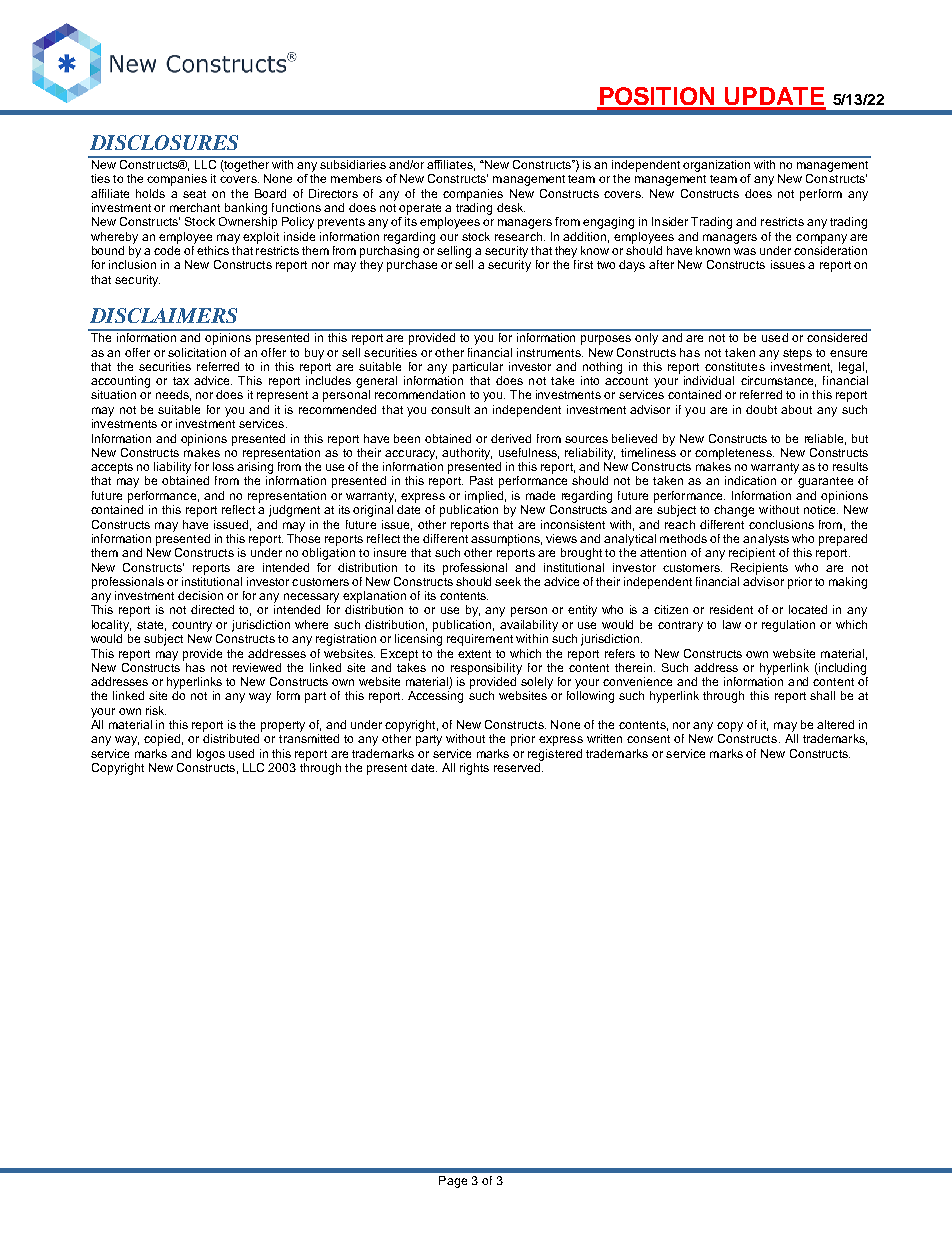 This page has height=1233, width=952. Describe the element at coordinates (163, 315) in the page. I see `DISCLAIMERS` at that location.
